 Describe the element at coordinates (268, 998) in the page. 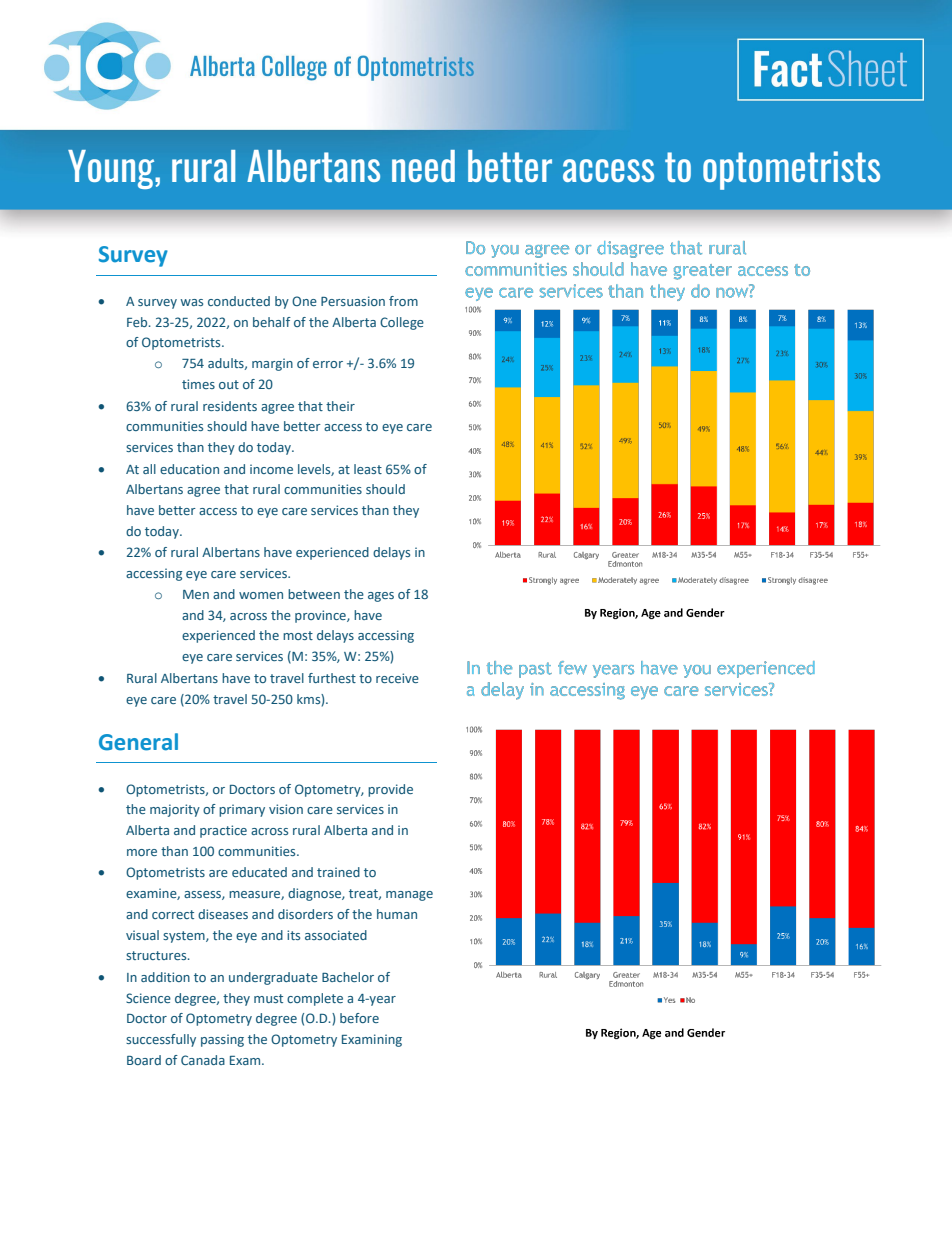

I see `must` at that location.
